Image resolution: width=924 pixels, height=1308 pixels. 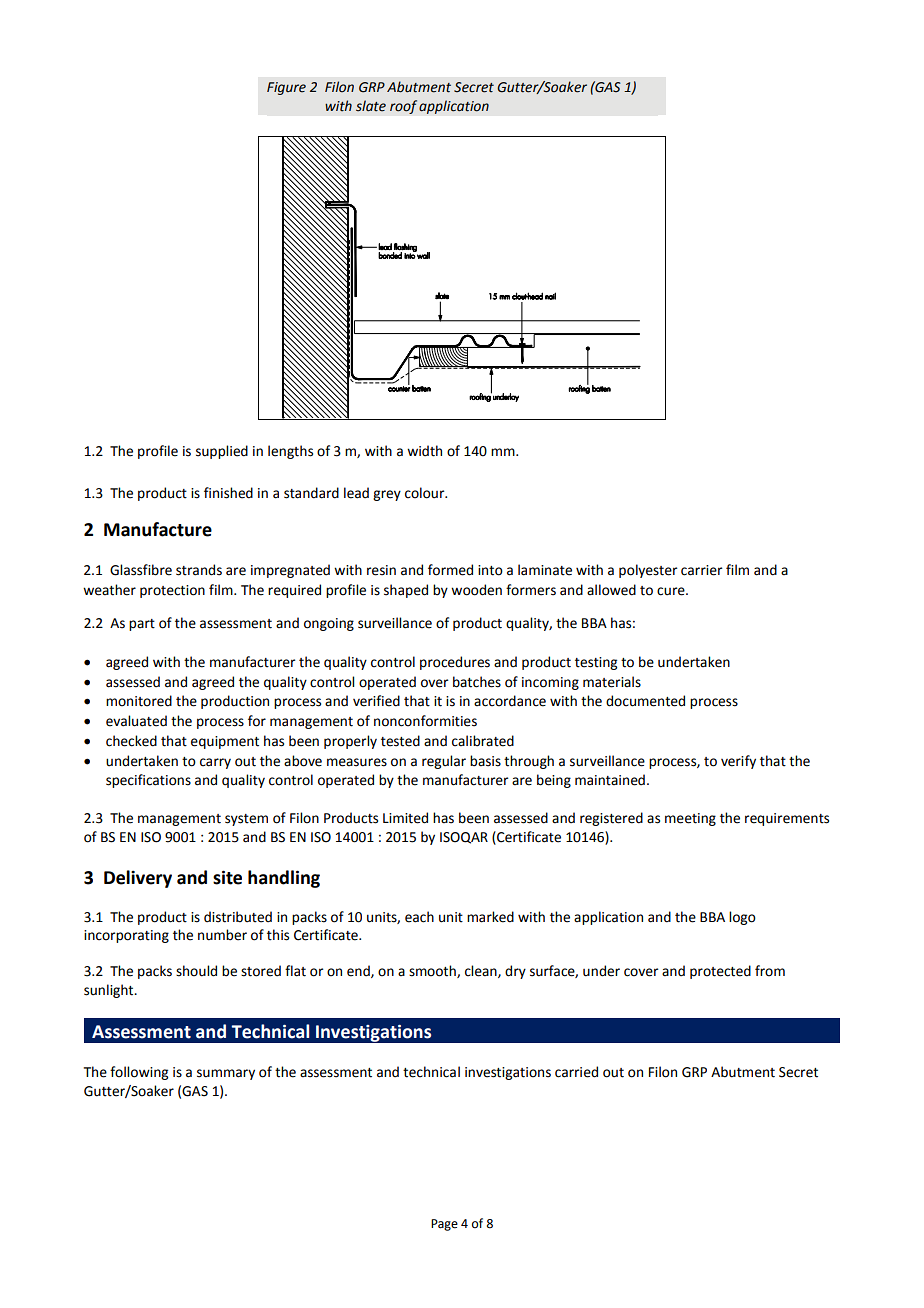 What do you see at coordinates (142, 625) in the screenshot?
I see `part` at bounding box center [142, 625].
